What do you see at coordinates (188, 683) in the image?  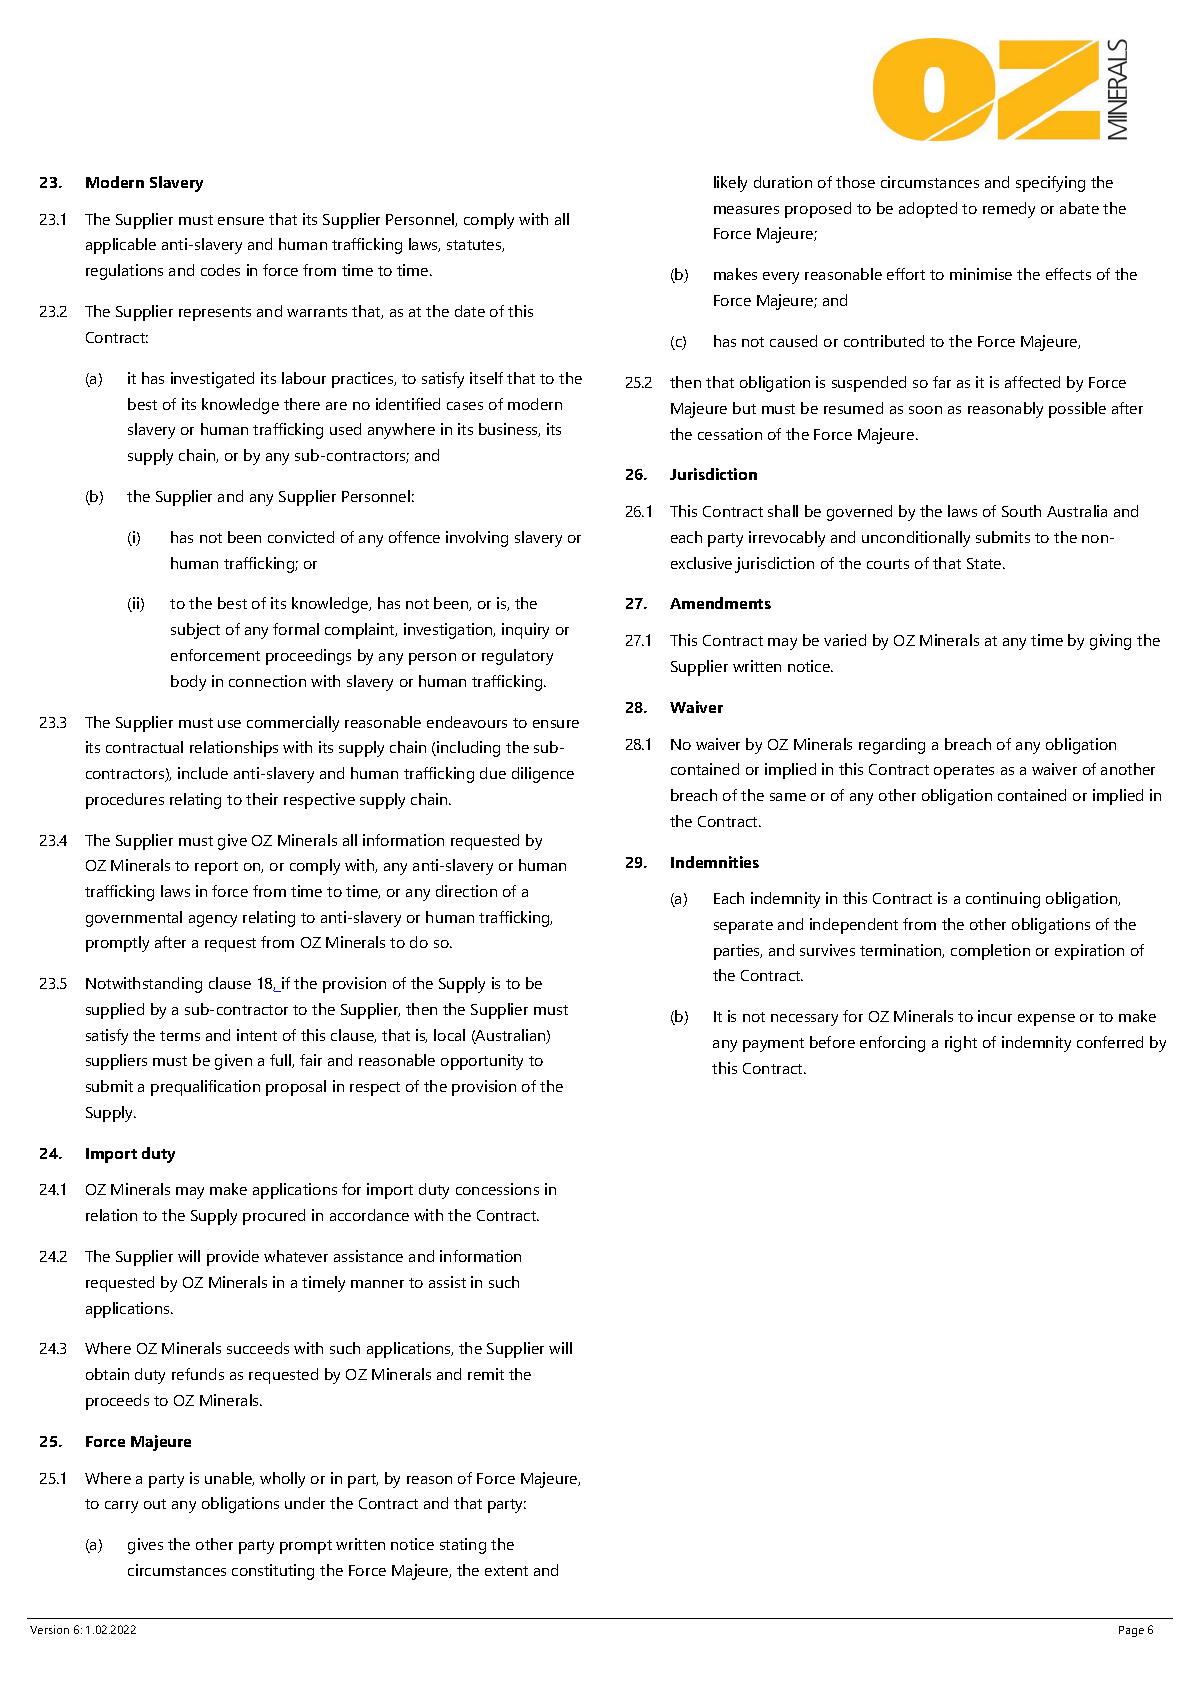 I see `body` at bounding box center [188, 683].
